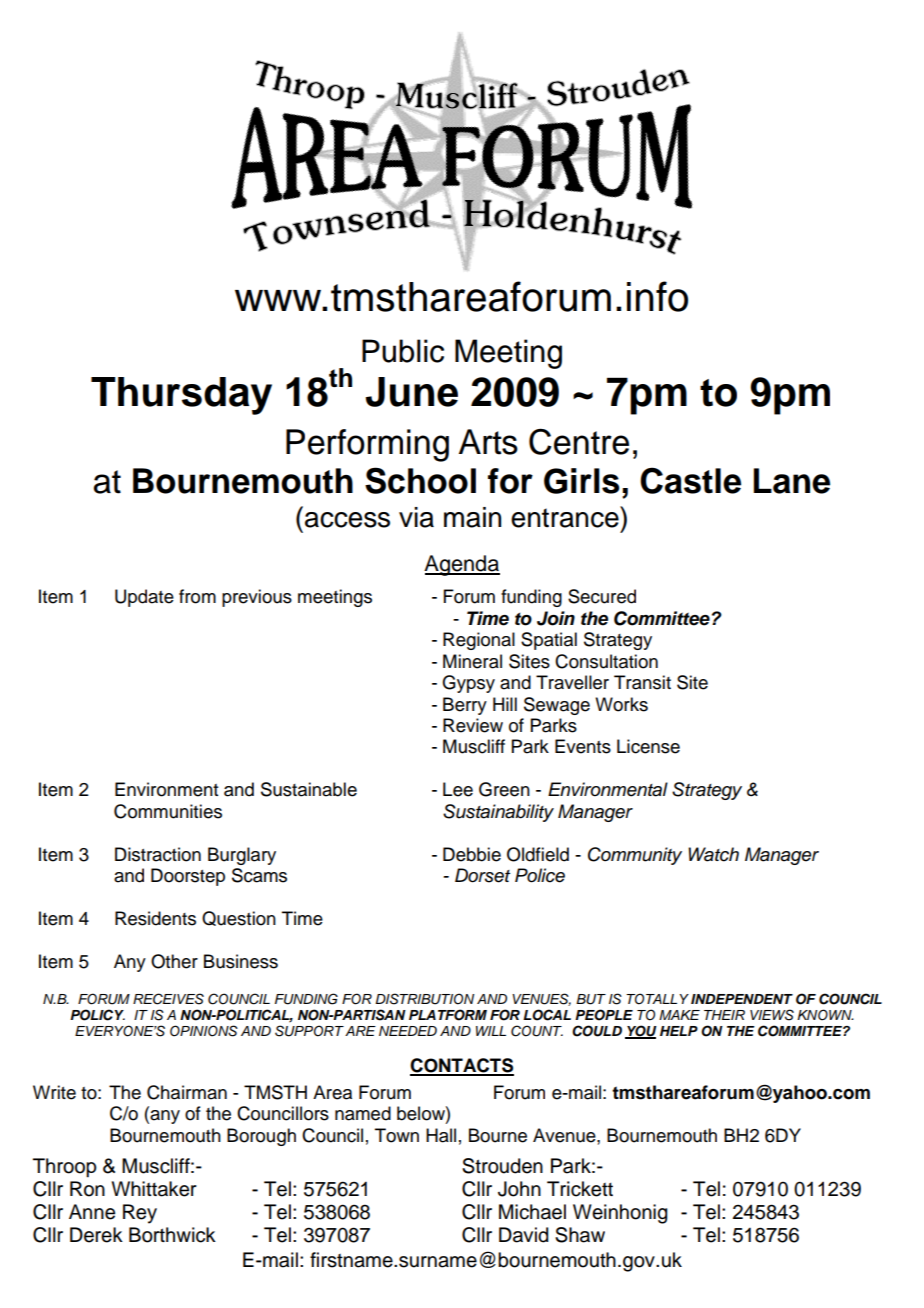  Describe the element at coordinates (465, 706) in the screenshot. I see `Berry` at that location.
